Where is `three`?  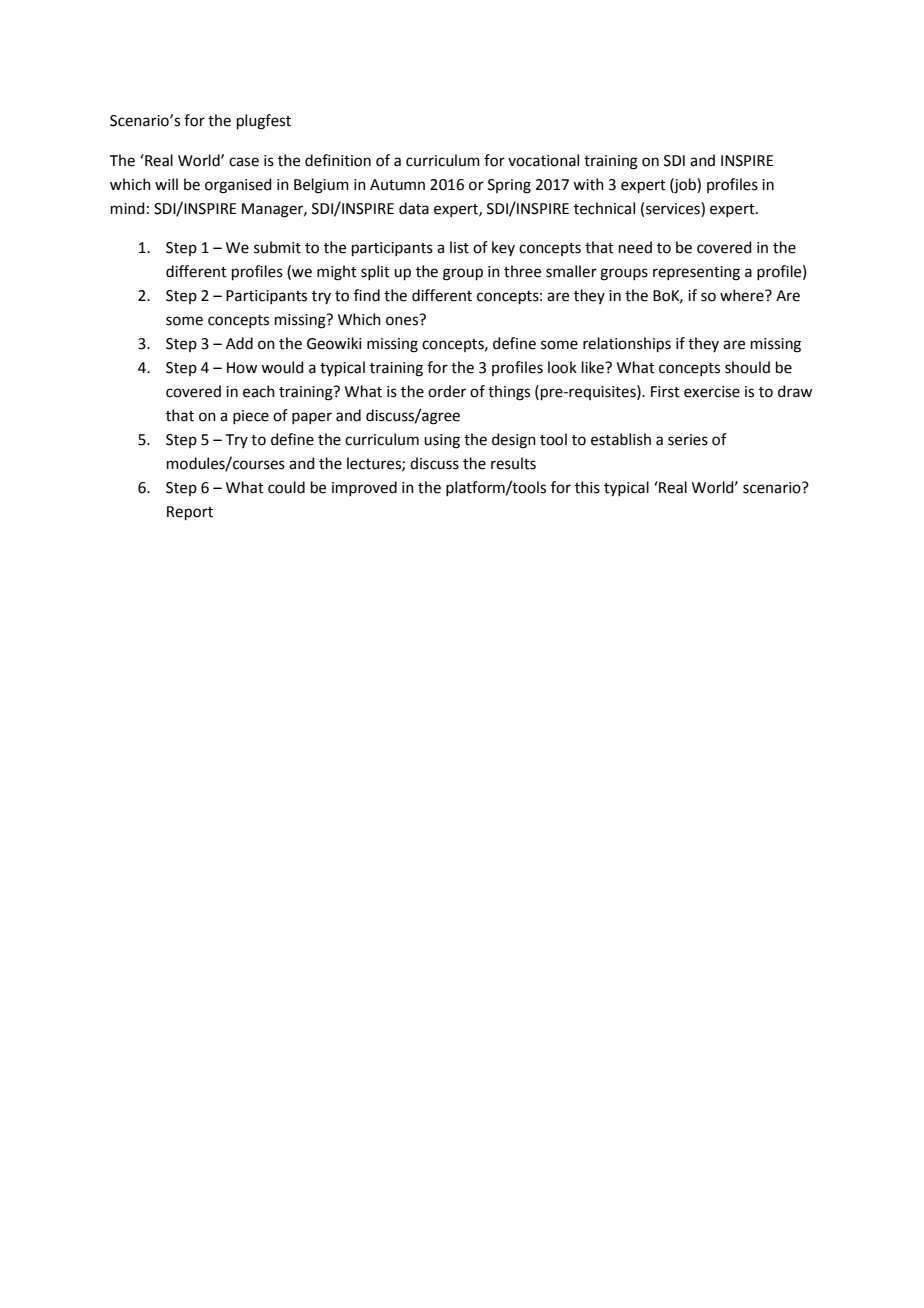 three is located at coordinates (522, 271).
